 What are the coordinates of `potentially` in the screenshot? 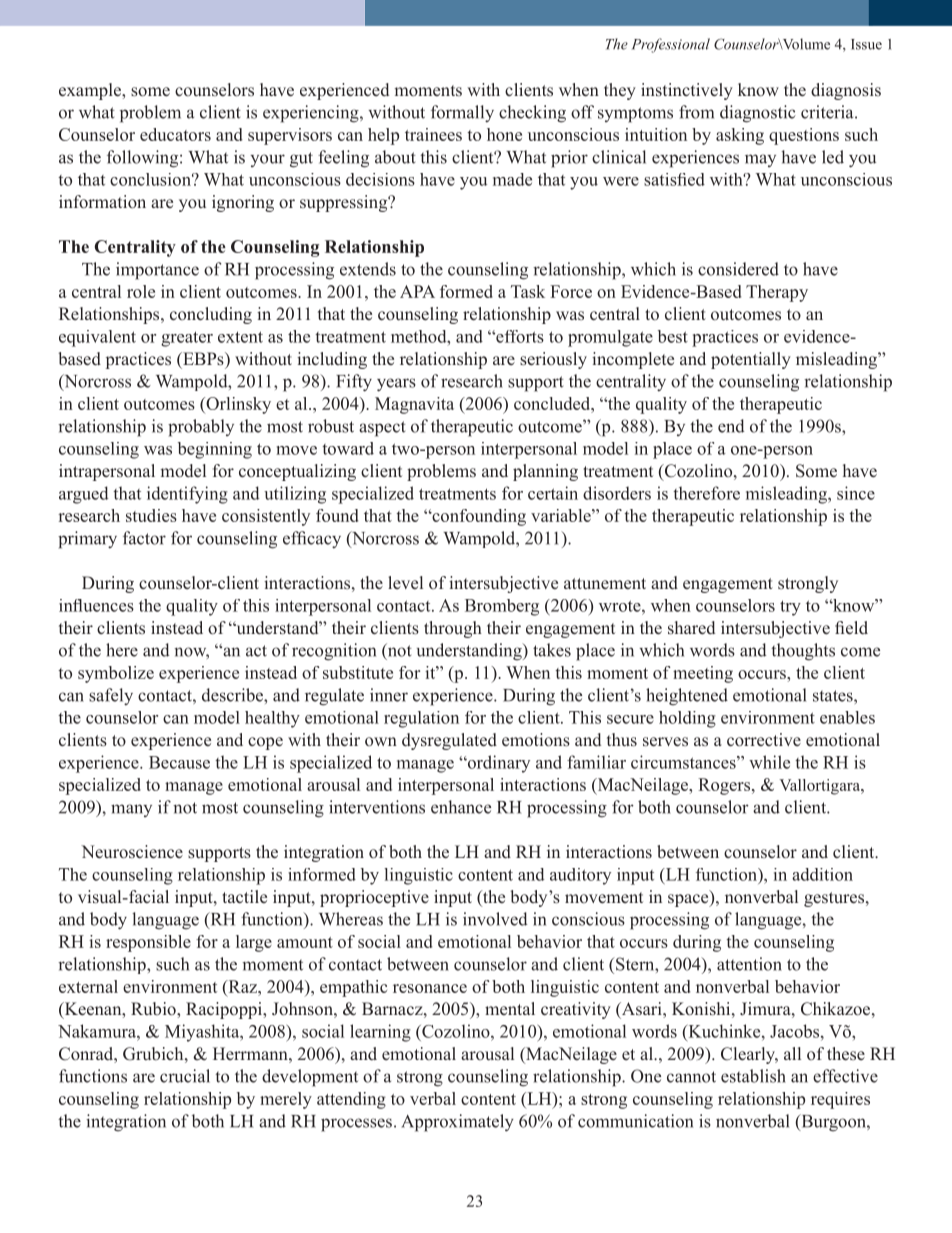 It's located at (751, 360).
